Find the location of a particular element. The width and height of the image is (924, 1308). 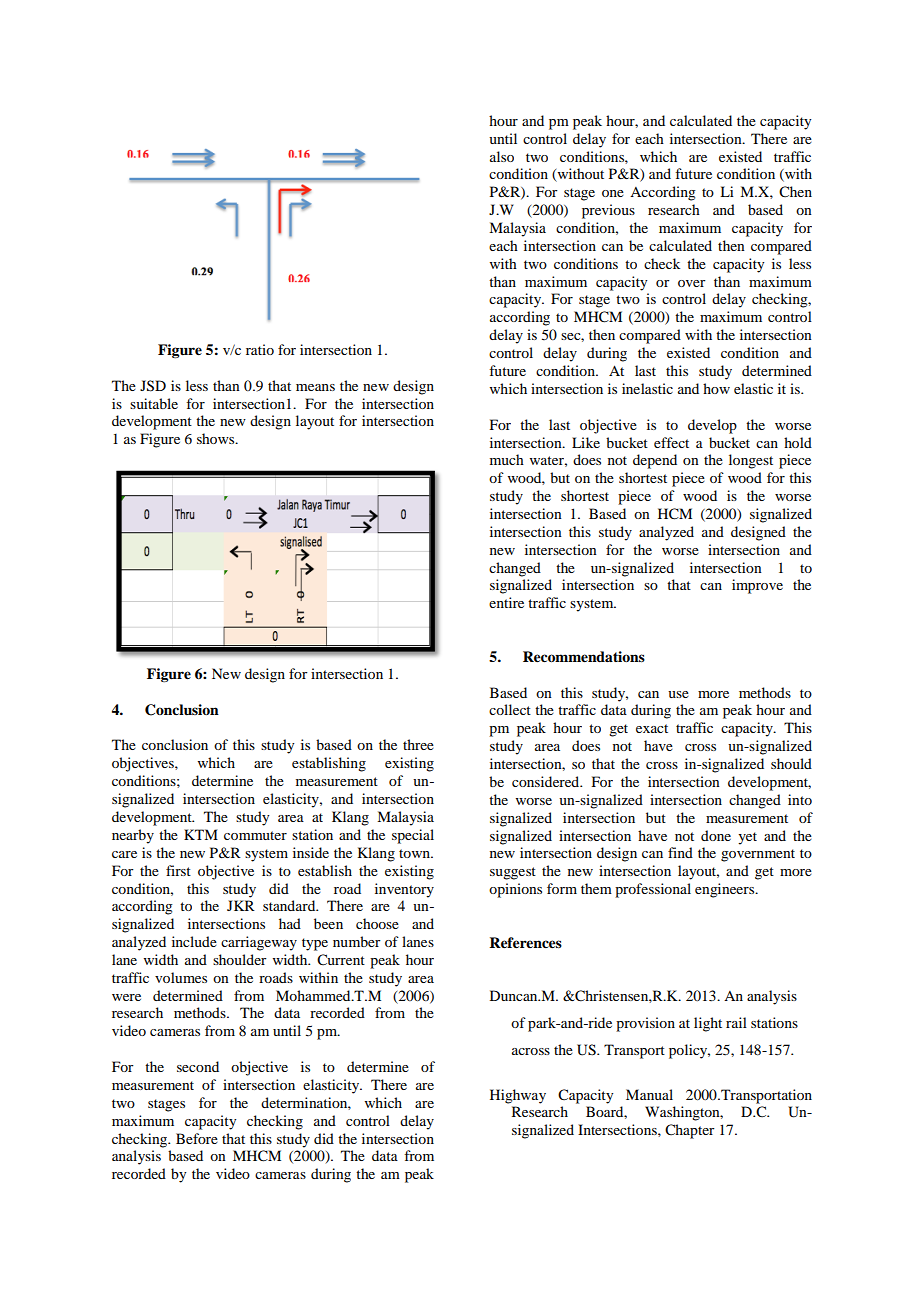

Chen is located at coordinates (795, 192).
